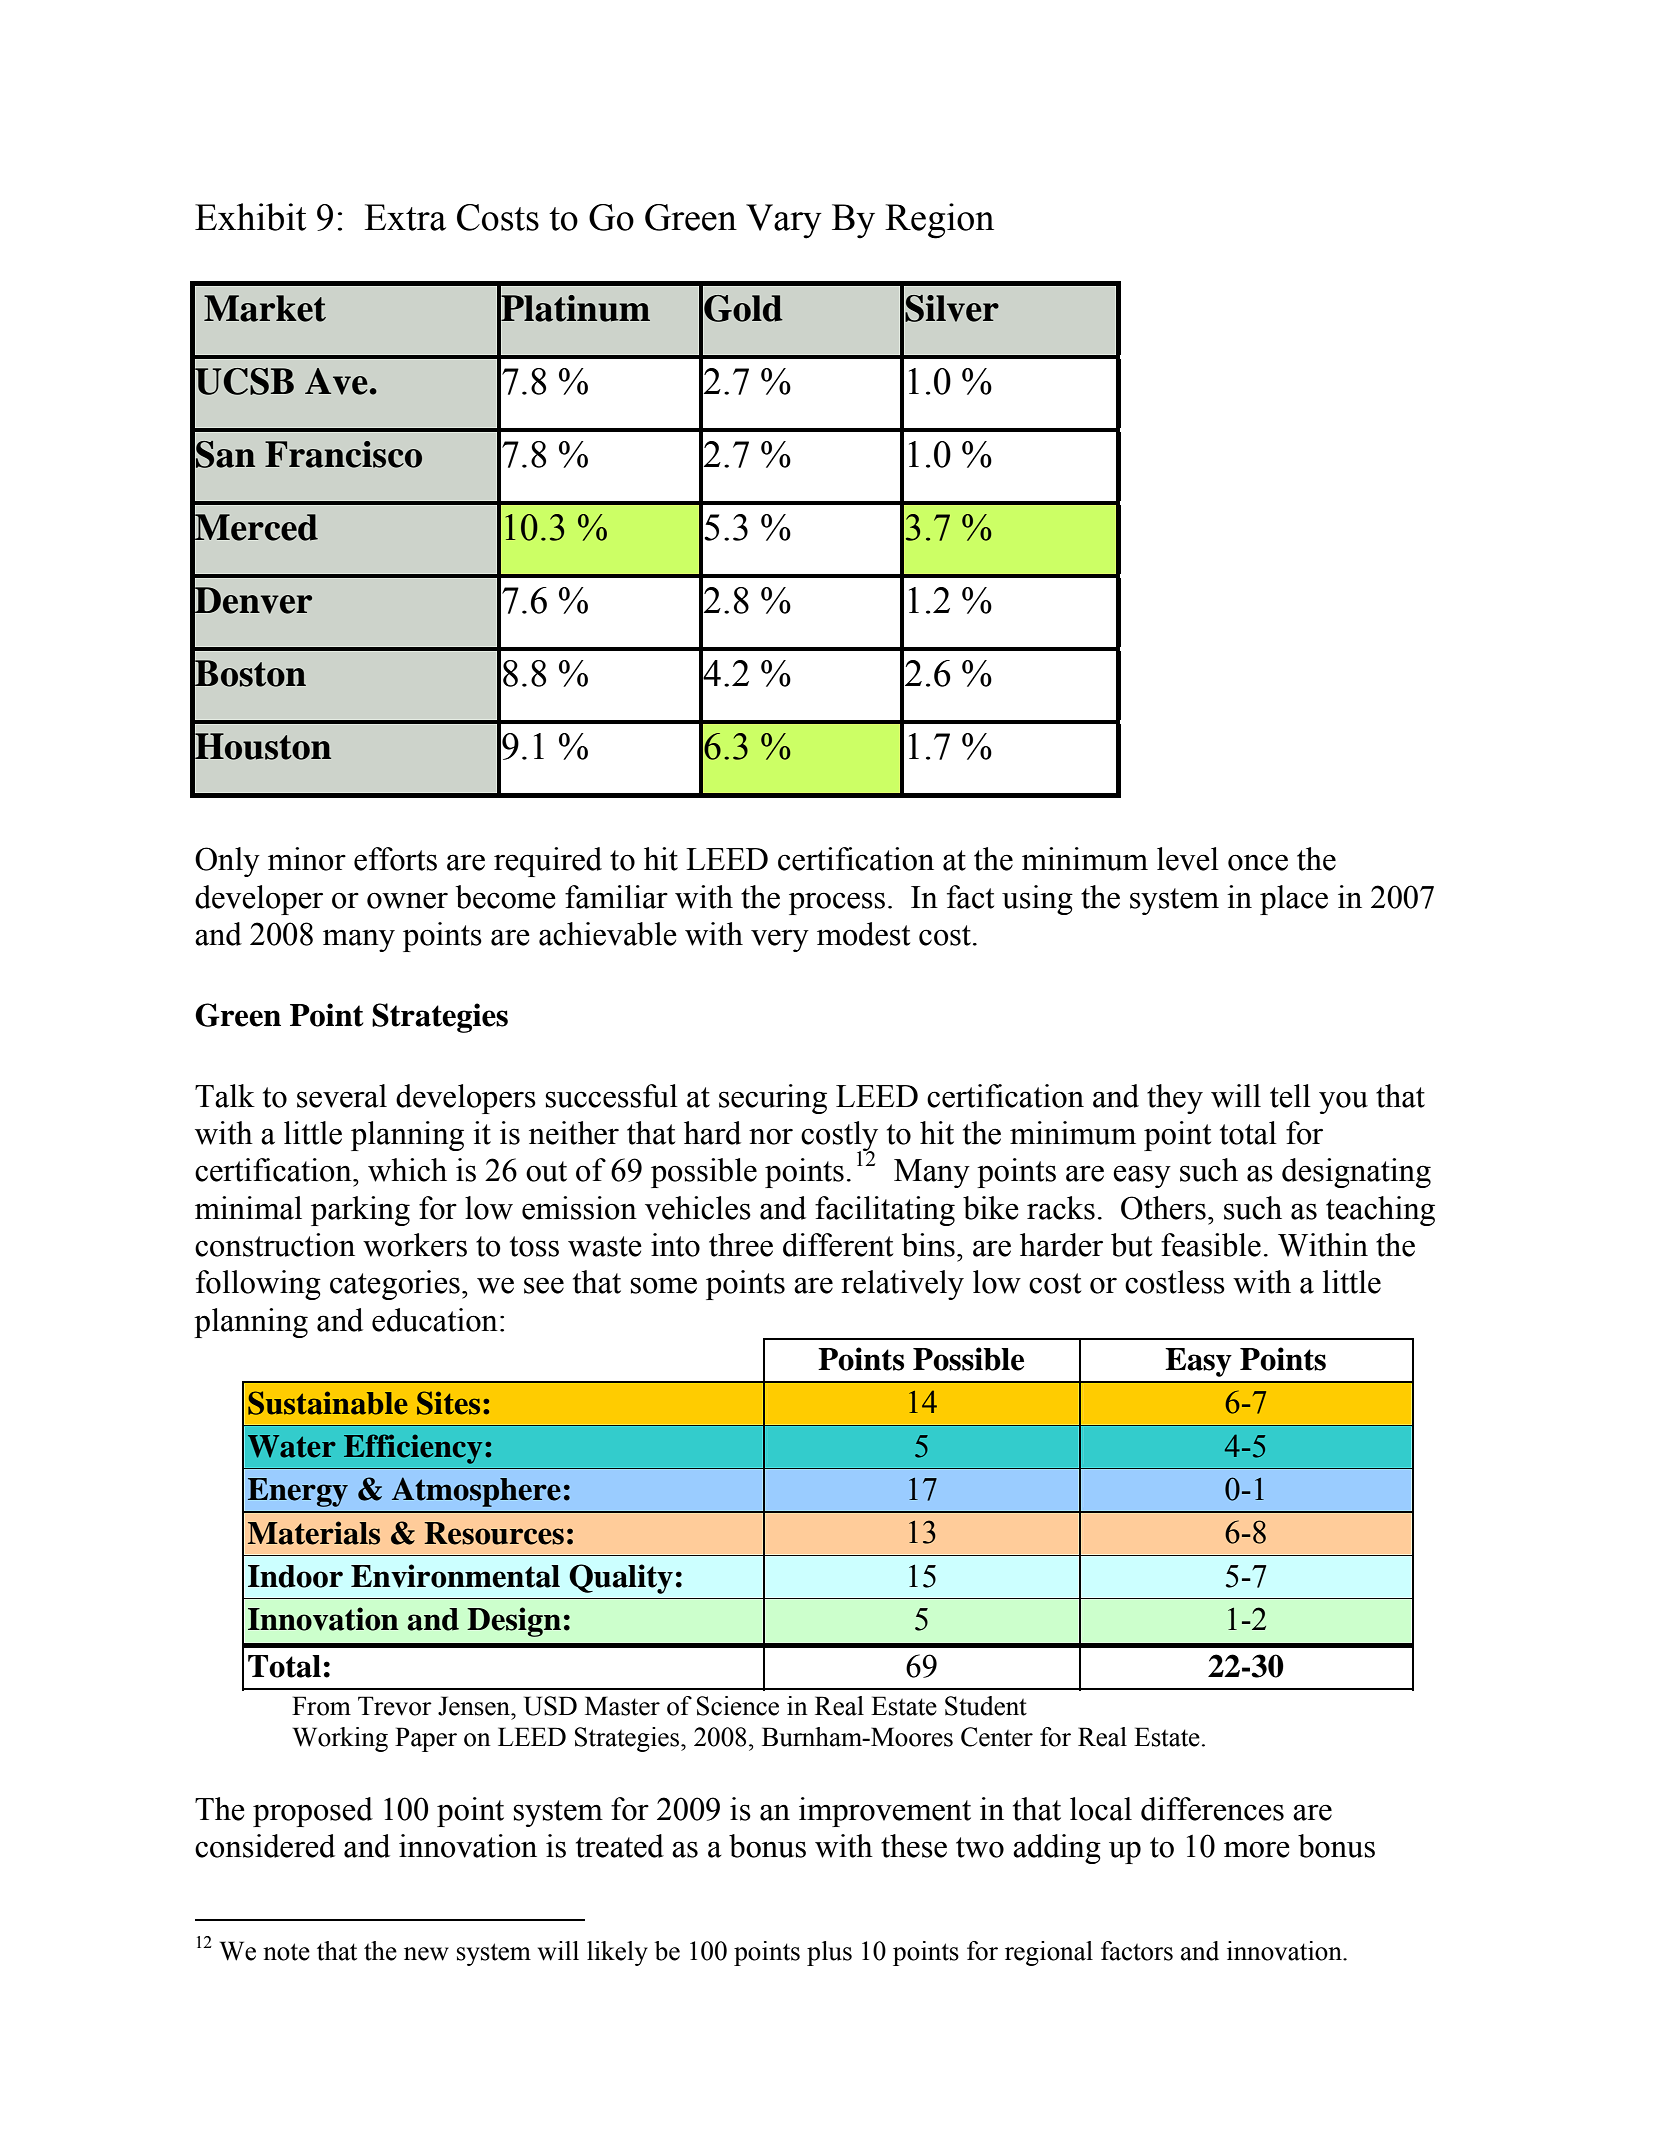 This page has height=2142, width=1656. Describe the element at coordinates (343, 454) in the page. I see `Francisco` at that location.
